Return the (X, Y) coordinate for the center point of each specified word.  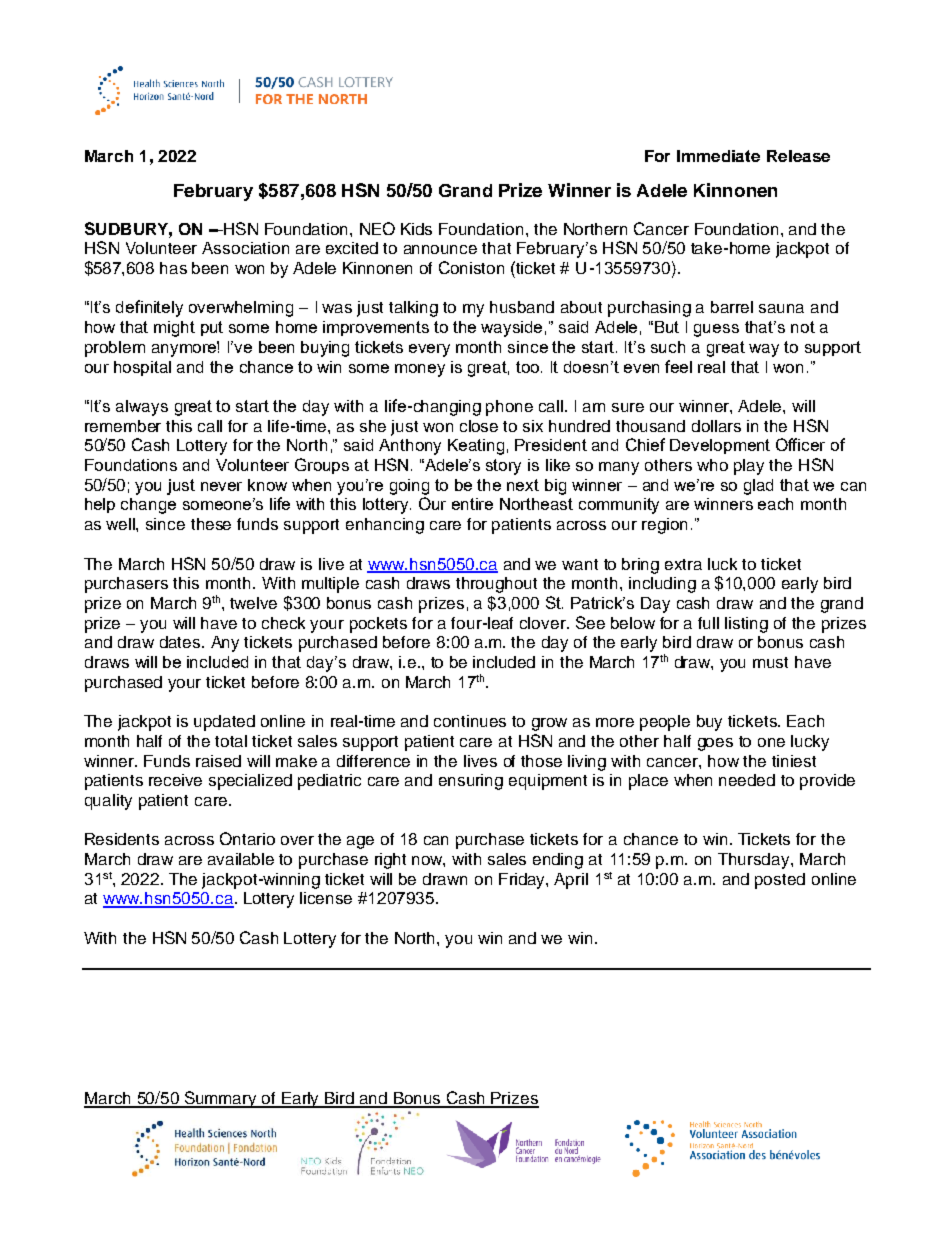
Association (245, 248)
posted (780, 881)
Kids (416, 229)
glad (758, 487)
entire (472, 504)
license (326, 898)
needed (747, 780)
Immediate (718, 156)
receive (175, 780)
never (221, 486)
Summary (221, 1099)
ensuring (471, 782)
